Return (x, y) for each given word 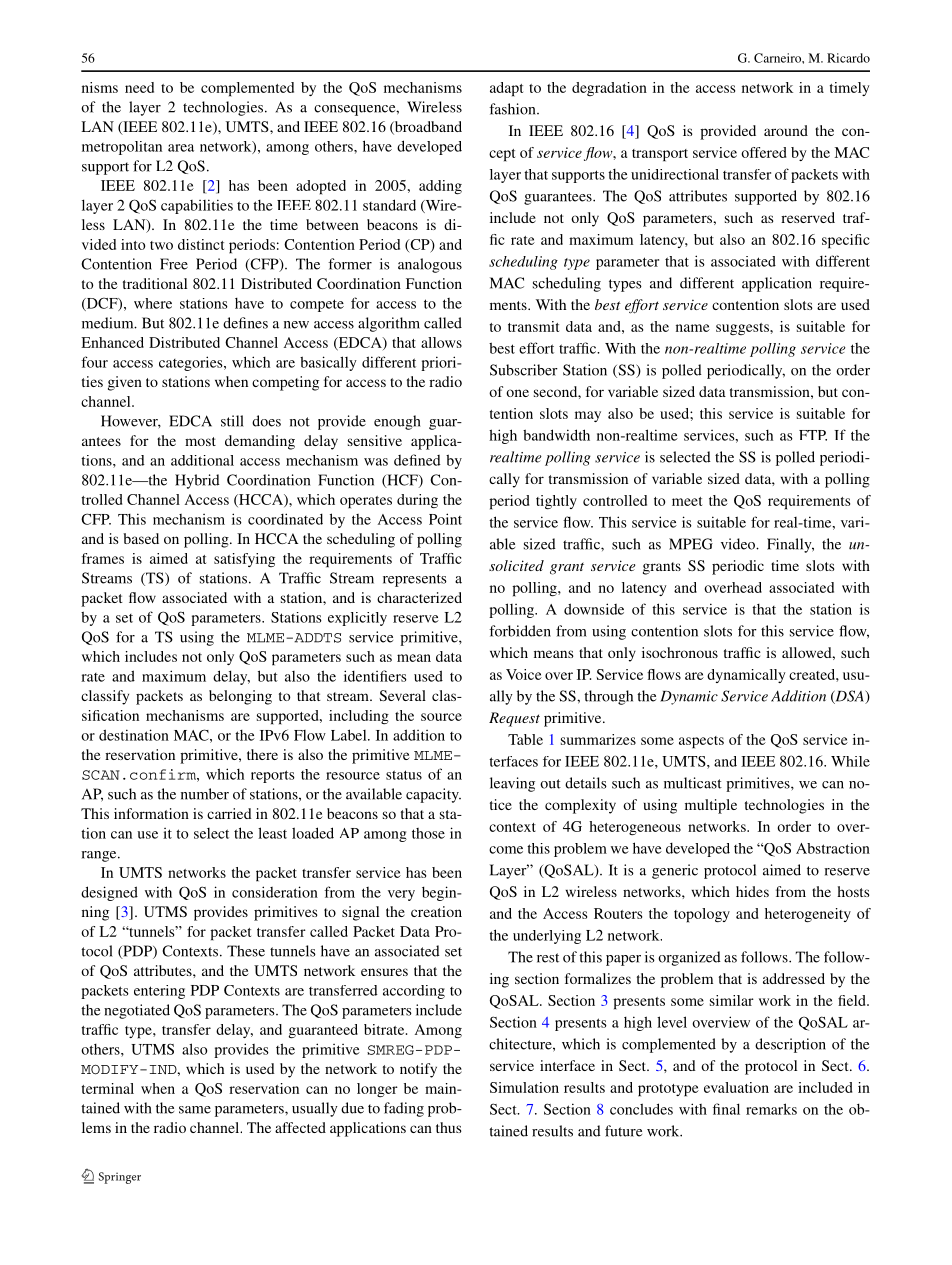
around (786, 130)
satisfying (244, 560)
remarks (771, 1109)
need (139, 87)
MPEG (691, 544)
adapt (506, 89)
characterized (419, 597)
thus (449, 1127)
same (195, 1110)
